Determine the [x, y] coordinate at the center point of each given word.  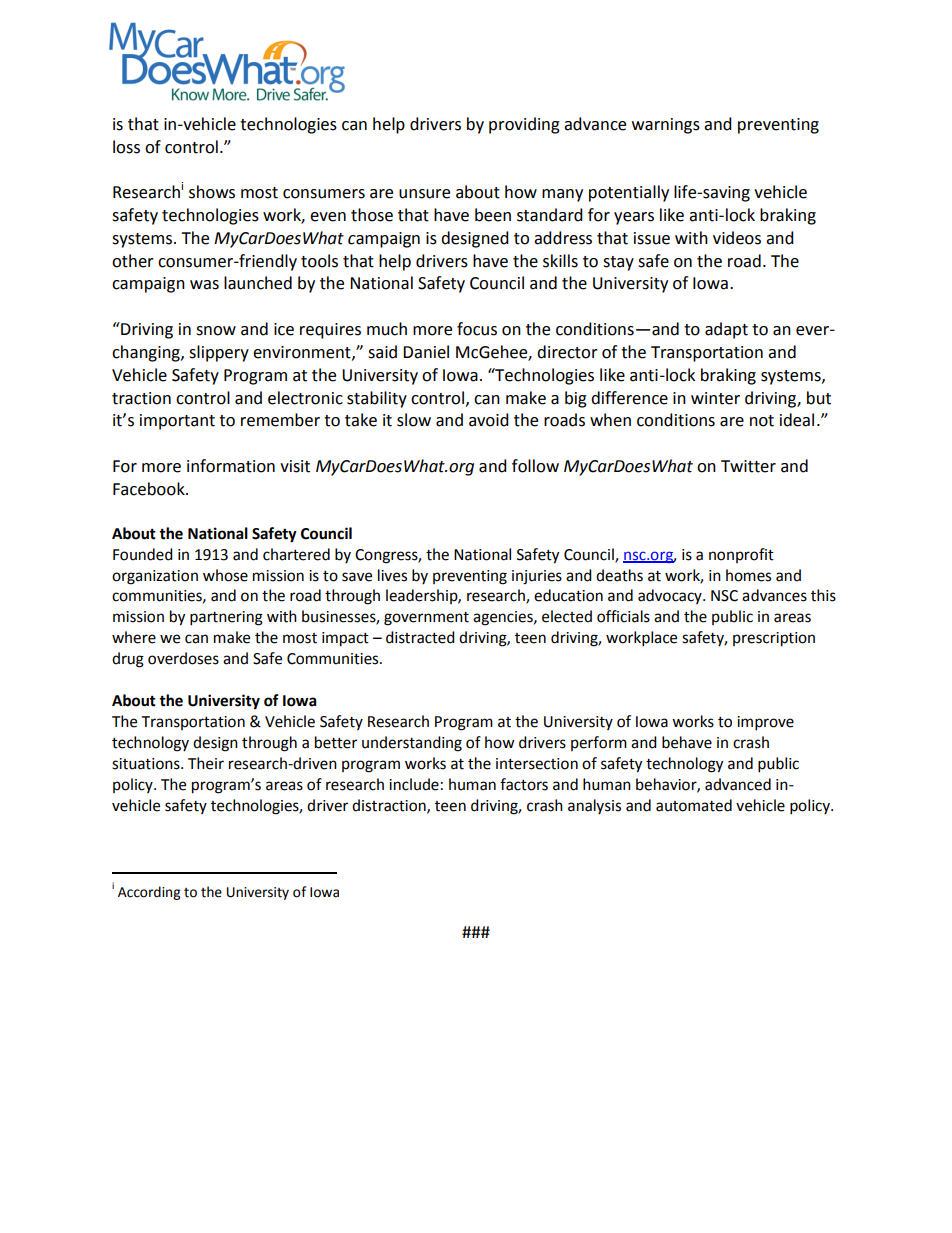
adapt [726, 330]
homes [748, 575]
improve [765, 723]
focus [477, 329]
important [177, 422]
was [204, 285]
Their [206, 763]
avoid [489, 420]
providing [524, 125]
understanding [412, 744]
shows [212, 192]
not [762, 421]
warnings [666, 126]
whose [225, 575]
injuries [537, 577]
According [149, 893]
